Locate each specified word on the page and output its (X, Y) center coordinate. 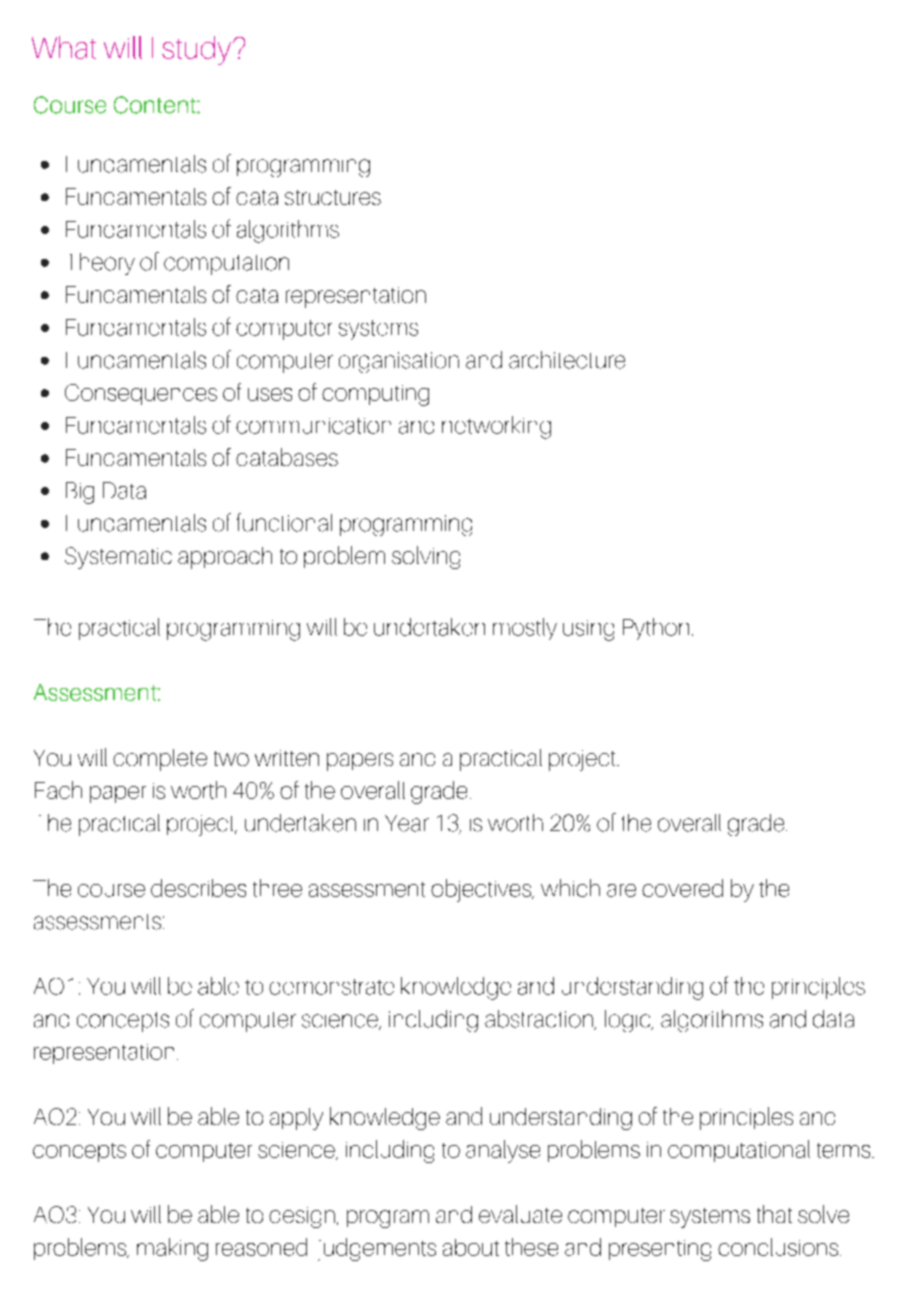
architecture (567, 360)
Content (156, 105)
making (172, 1249)
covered (682, 888)
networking (496, 427)
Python (656, 629)
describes (198, 888)
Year (407, 823)
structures (333, 197)
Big (80, 493)
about (471, 1247)
